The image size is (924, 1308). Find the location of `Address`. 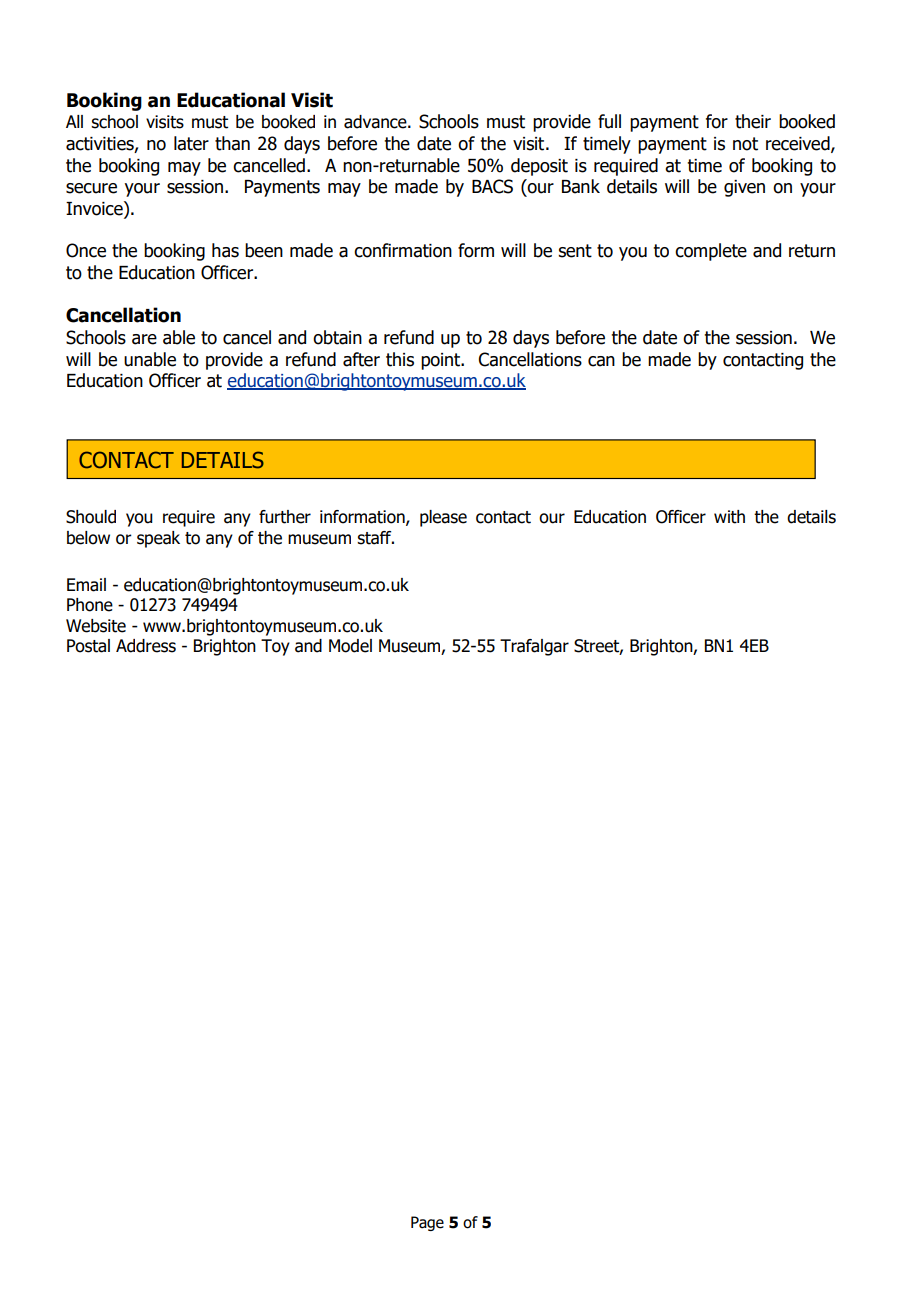

Address is located at coordinates (146, 646).
